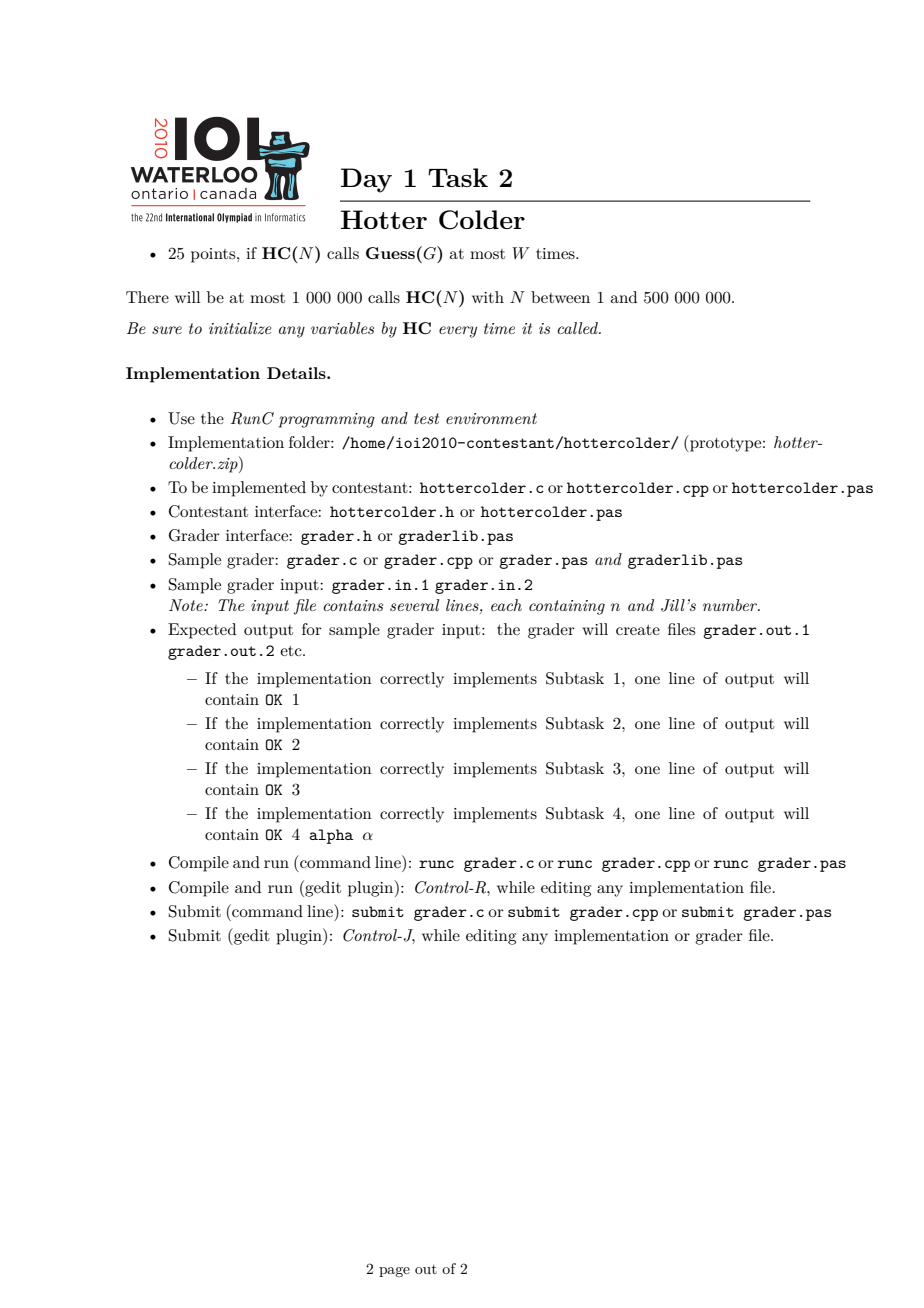  What do you see at coordinates (331, 836) in the page?
I see `alpha` at bounding box center [331, 836].
